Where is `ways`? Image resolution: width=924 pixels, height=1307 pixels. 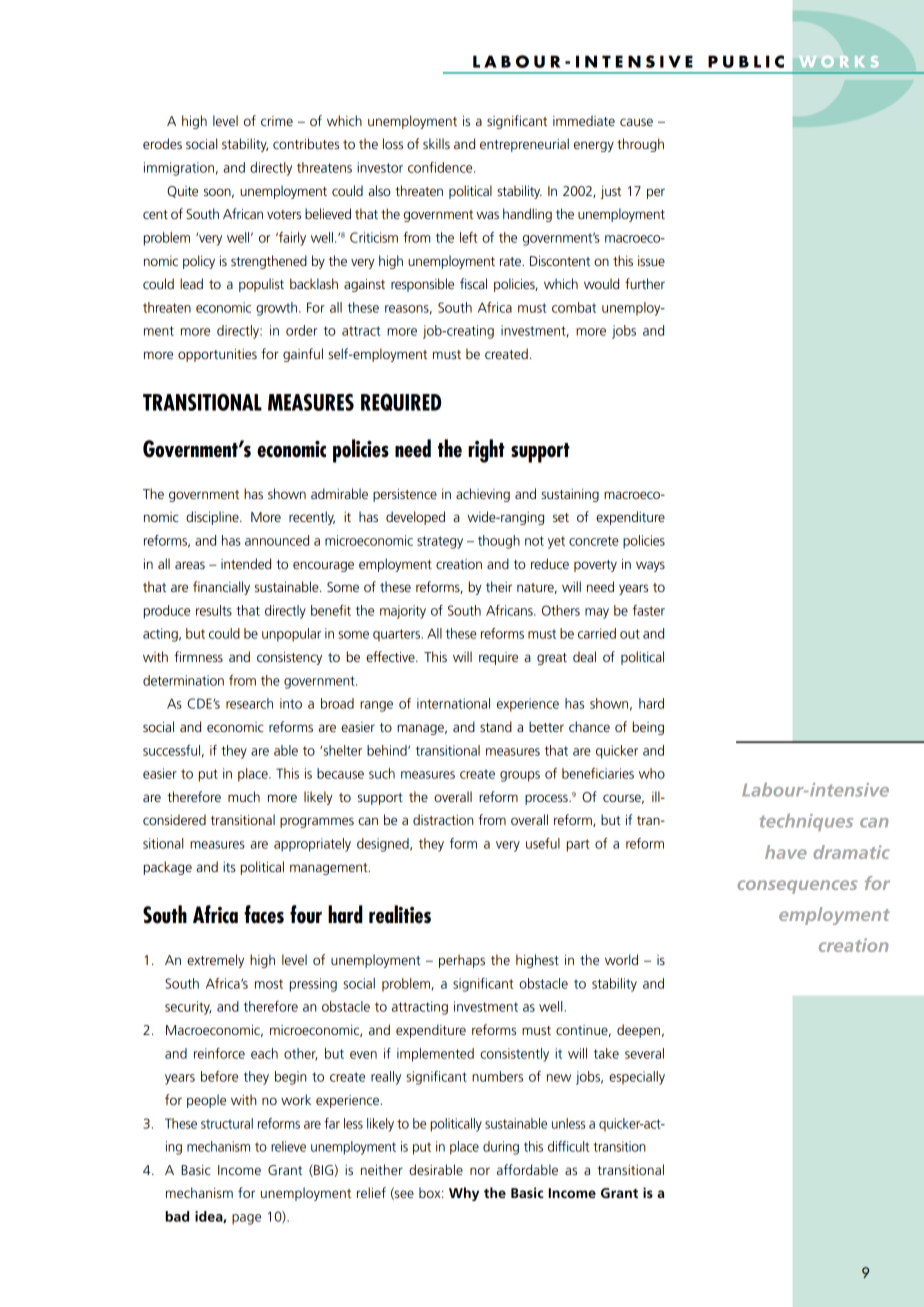 ways is located at coordinates (650, 566).
